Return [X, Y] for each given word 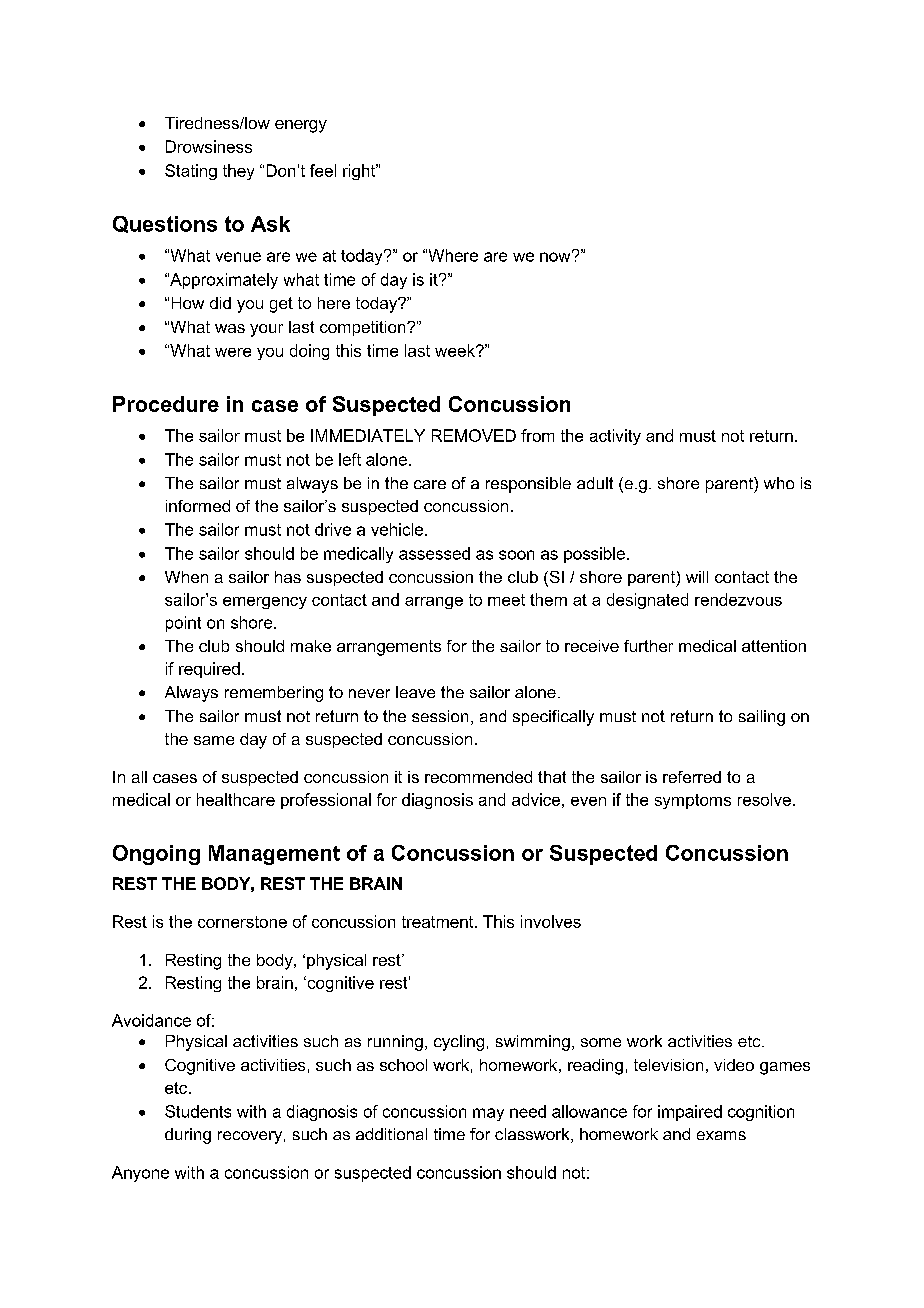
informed [198, 506]
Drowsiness [209, 146]
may [488, 1114]
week [456, 350]
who [779, 483]
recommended [478, 777]
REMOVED [474, 435]
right [360, 172]
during [188, 1136]
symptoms [693, 801]
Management [274, 855]
